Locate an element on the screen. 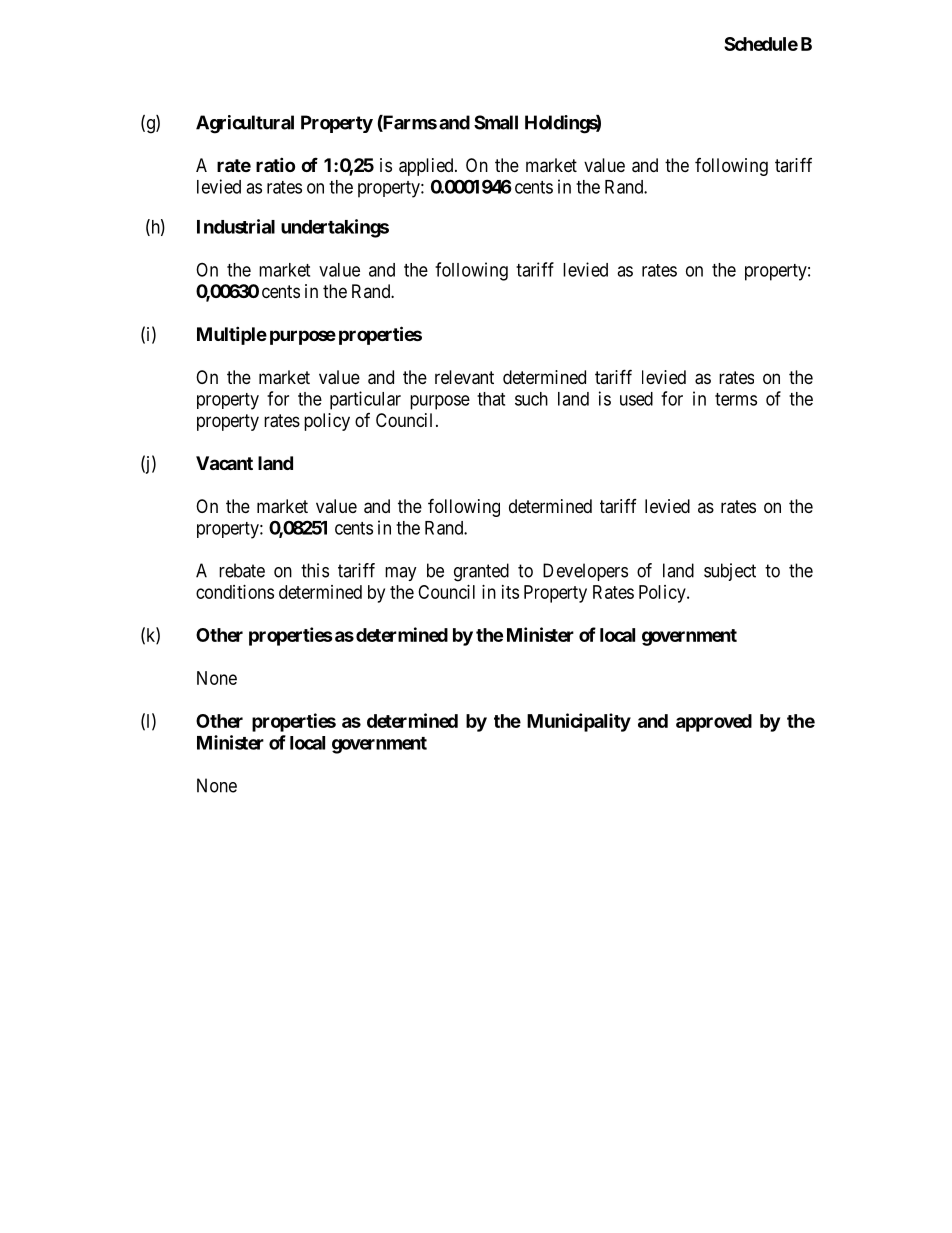  applied is located at coordinates (427, 167).
